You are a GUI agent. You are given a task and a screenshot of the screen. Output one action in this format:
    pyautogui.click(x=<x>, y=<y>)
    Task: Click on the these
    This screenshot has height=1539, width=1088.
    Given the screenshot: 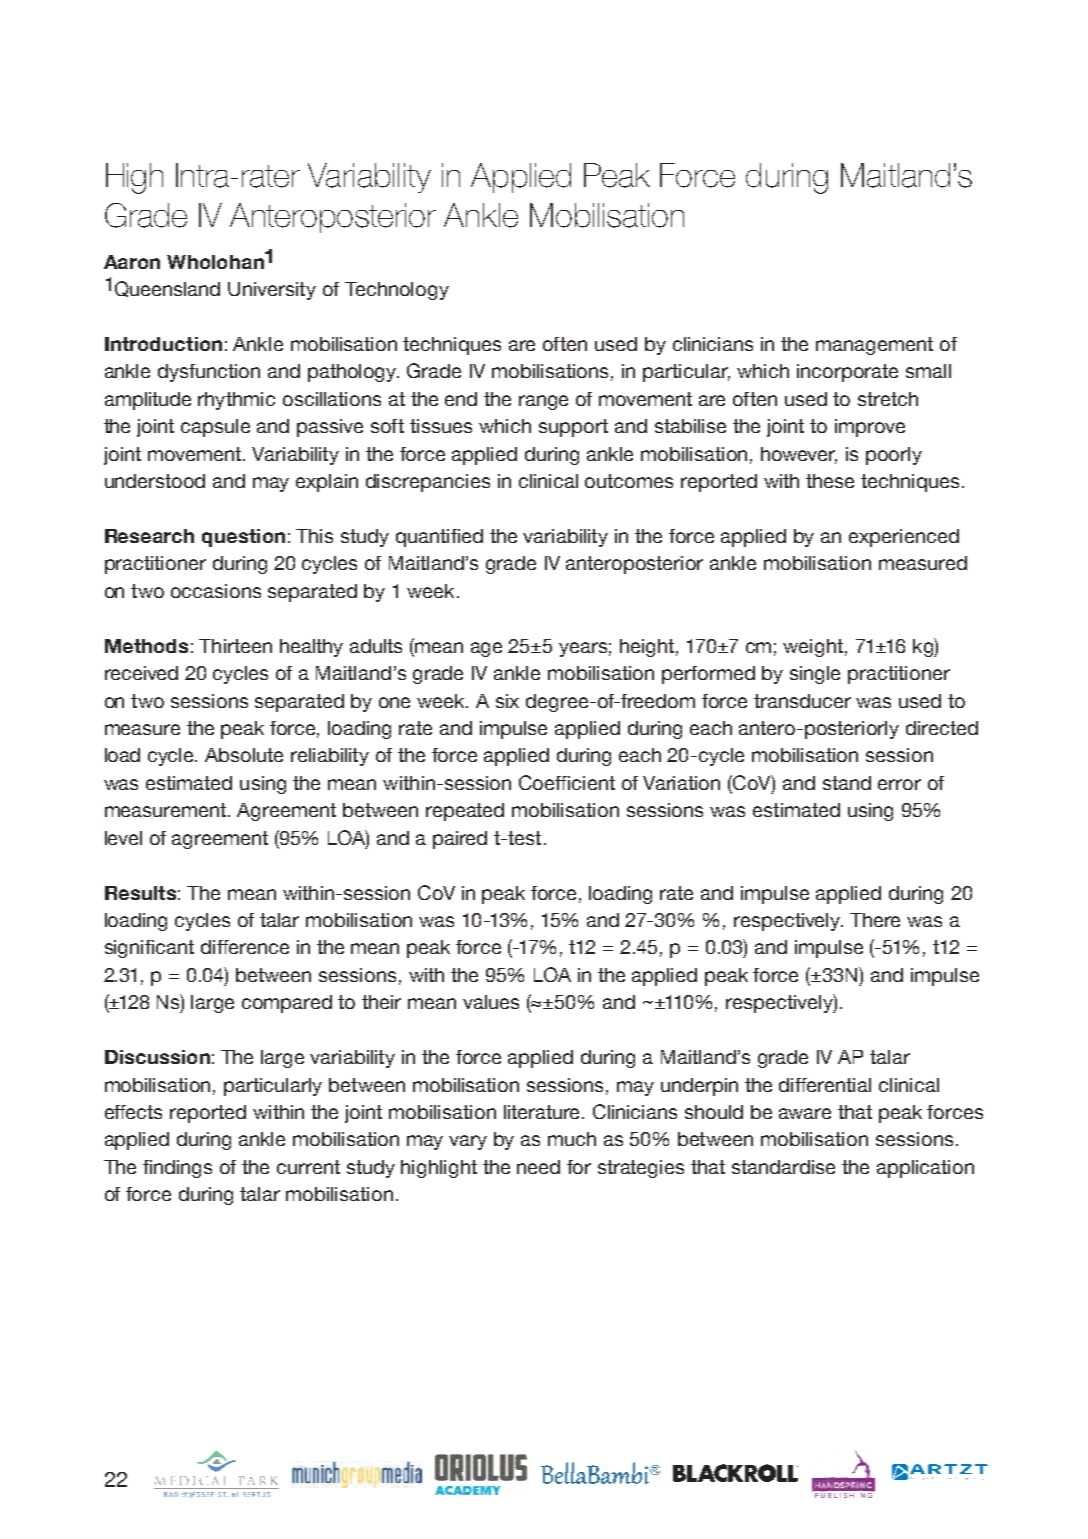 What is the action you would take?
    pyautogui.click(x=830, y=481)
